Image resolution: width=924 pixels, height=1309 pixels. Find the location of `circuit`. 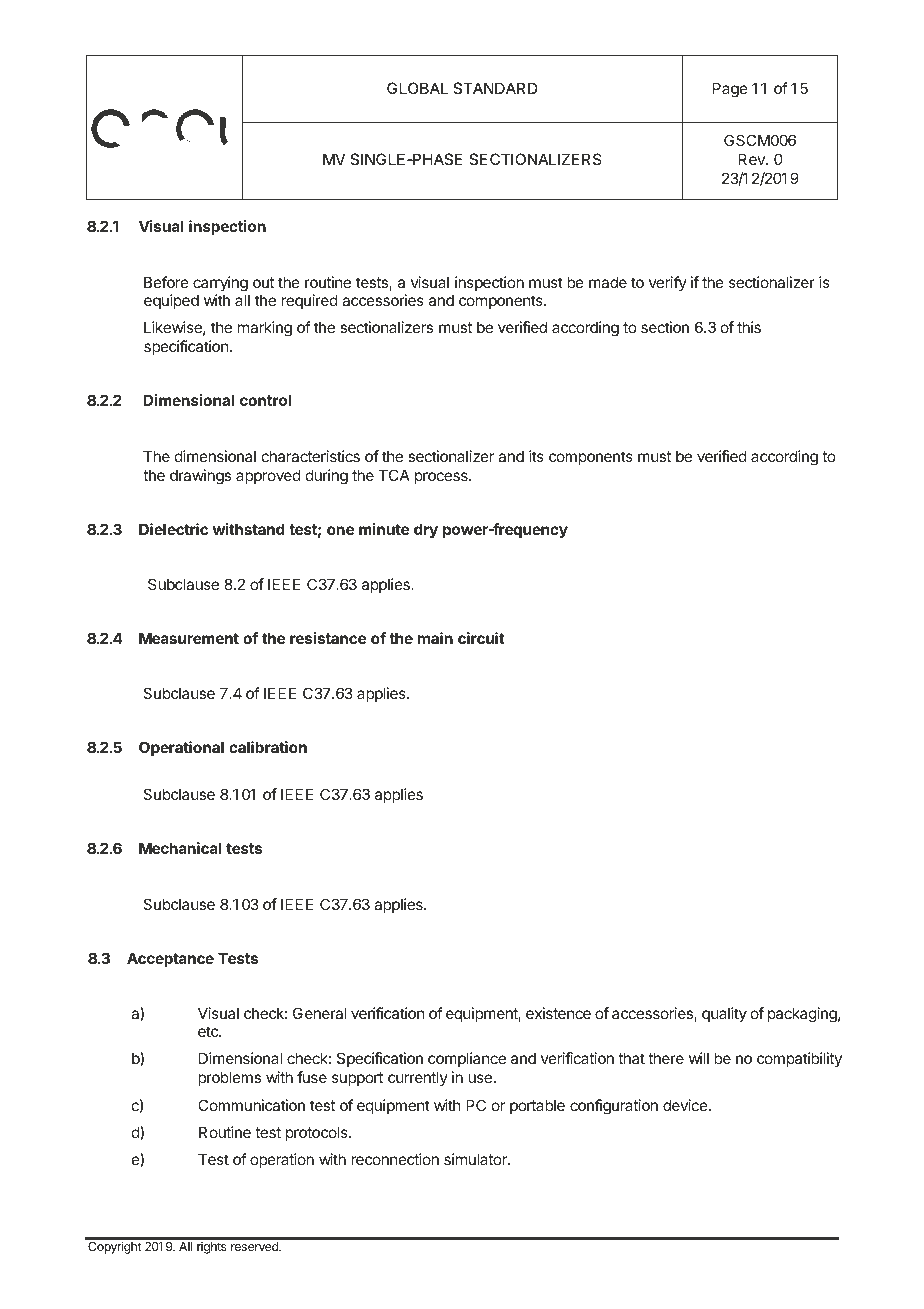

circuit is located at coordinates (481, 638).
